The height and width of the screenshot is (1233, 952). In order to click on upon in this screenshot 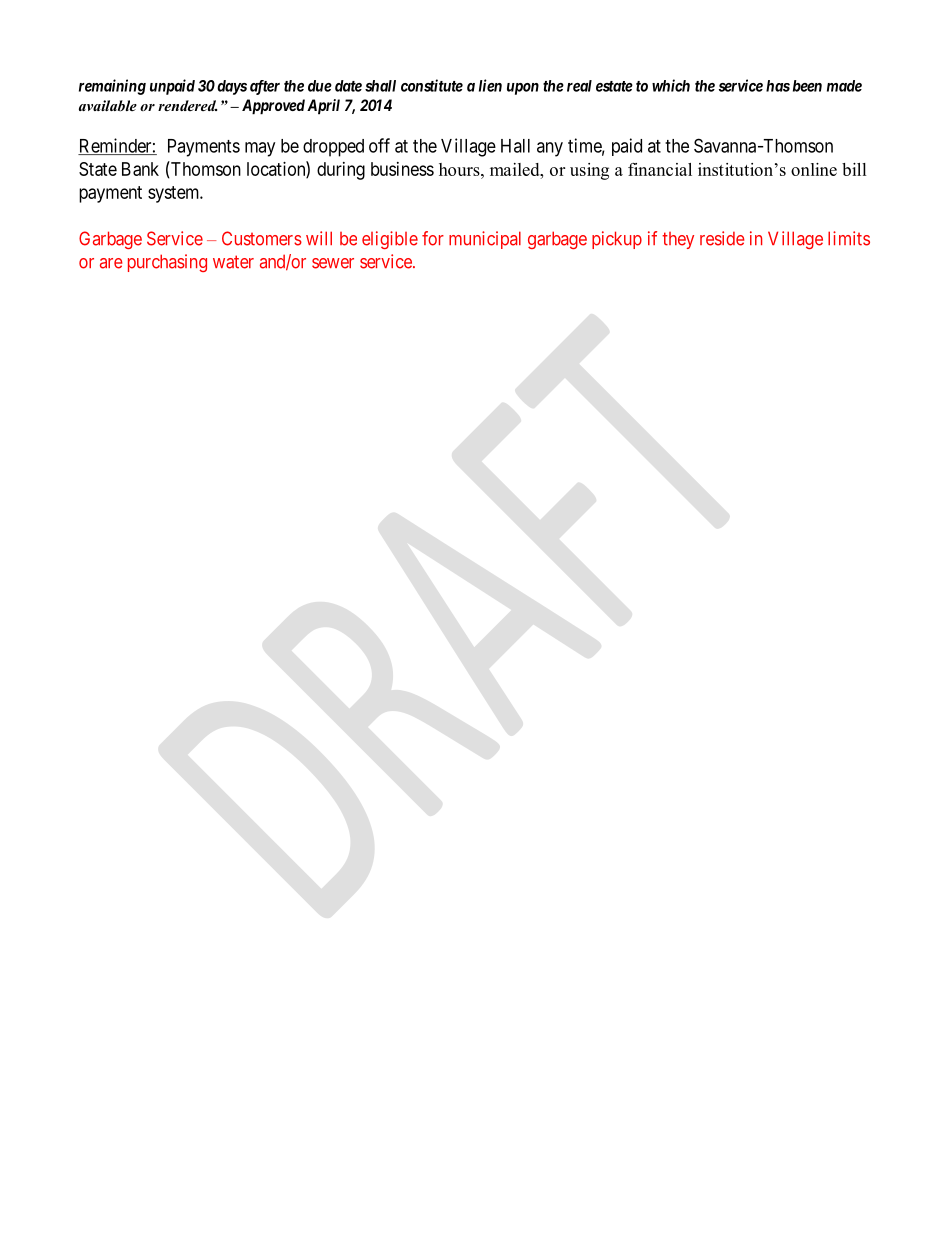, I will do `click(523, 89)`.
